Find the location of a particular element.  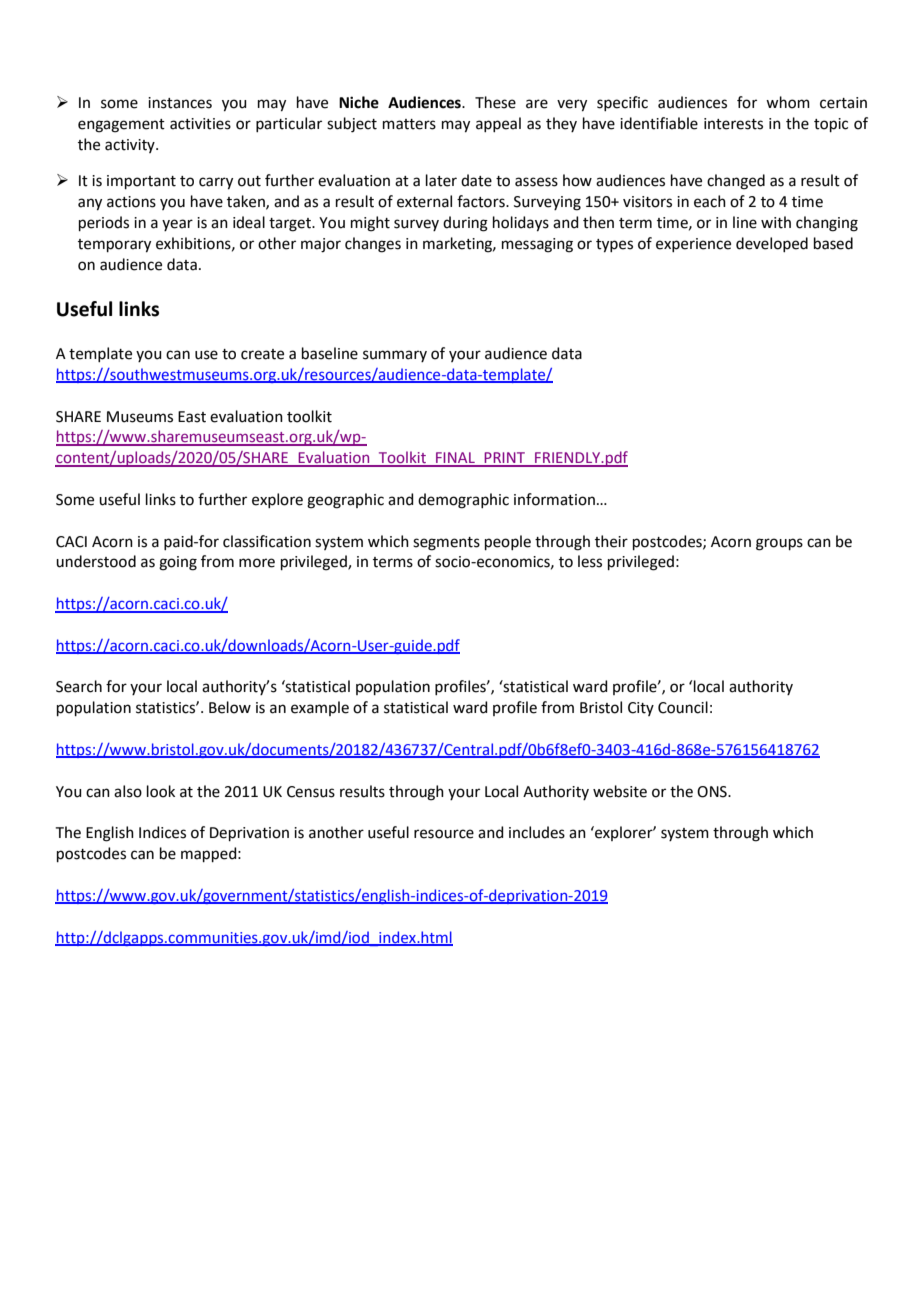

classification is located at coordinates (267, 541).
